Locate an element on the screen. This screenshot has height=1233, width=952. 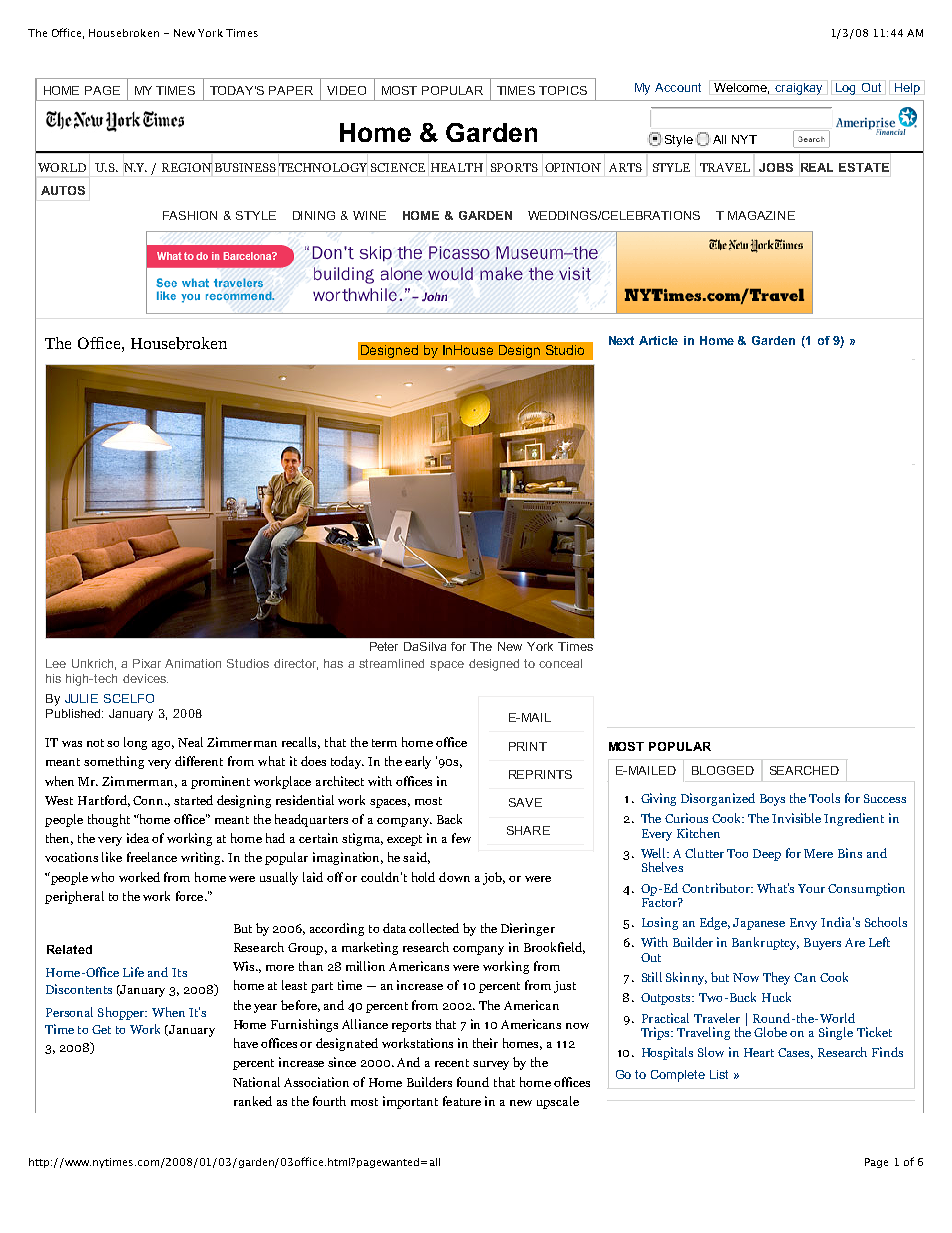
SPORTS is located at coordinates (514, 167).
